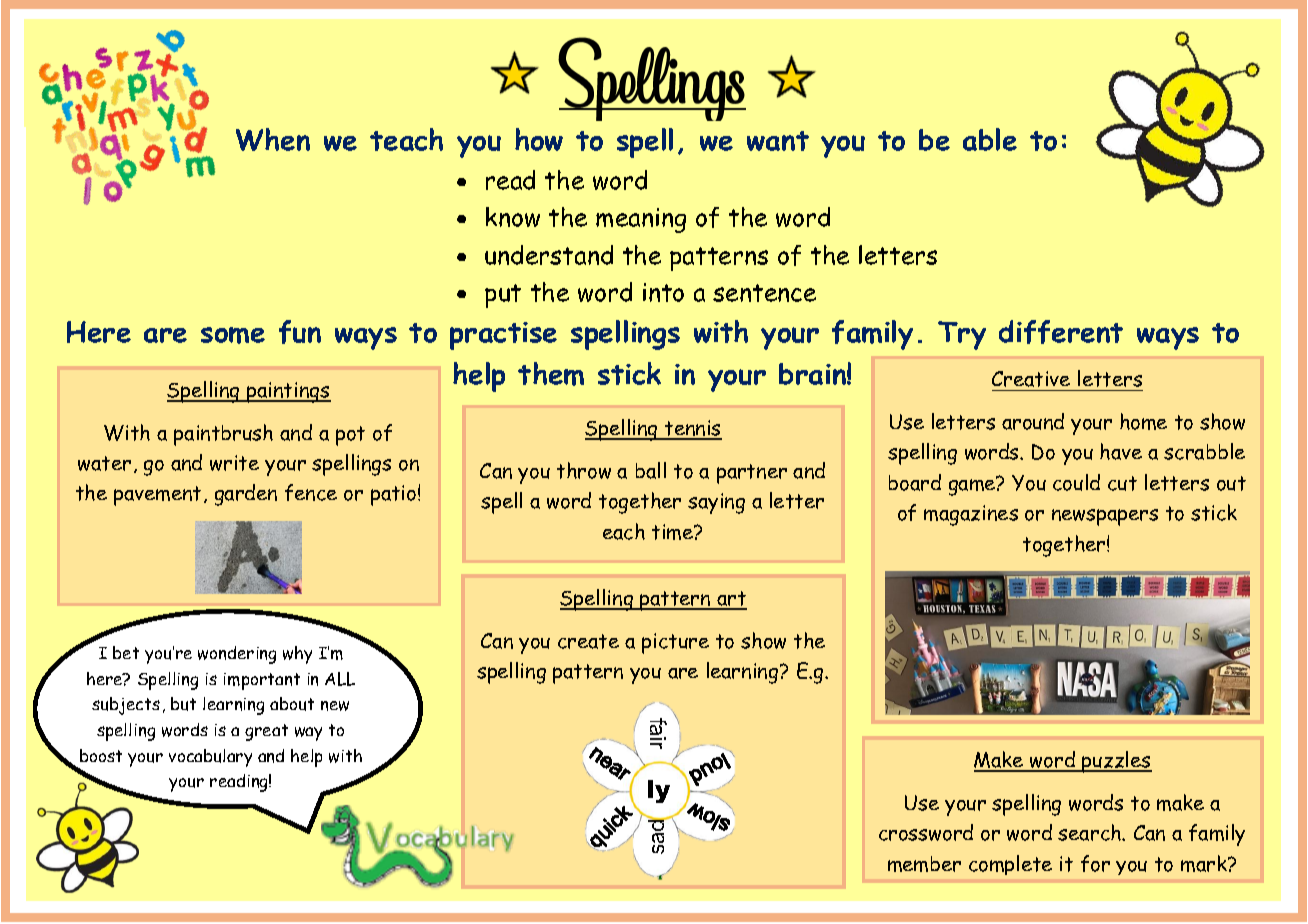 The height and width of the document is (924, 1308). Describe the element at coordinates (778, 141) in the document. I see `want` at that location.
